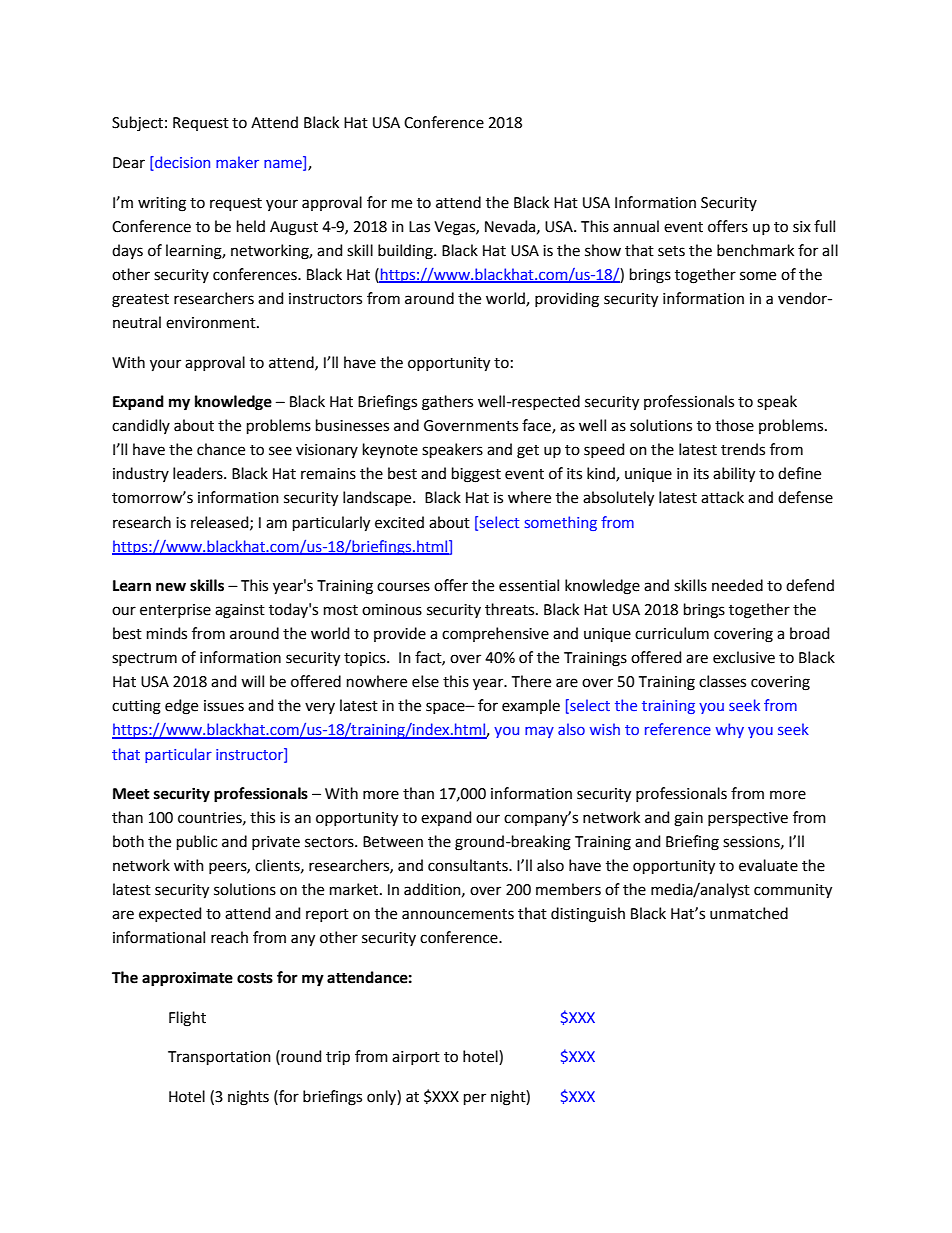 Image resolution: width=952 pixels, height=1233 pixels. What do you see at coordinates (469, 865) in the document?
I see `consultants` at bounding box center [469, 865].
